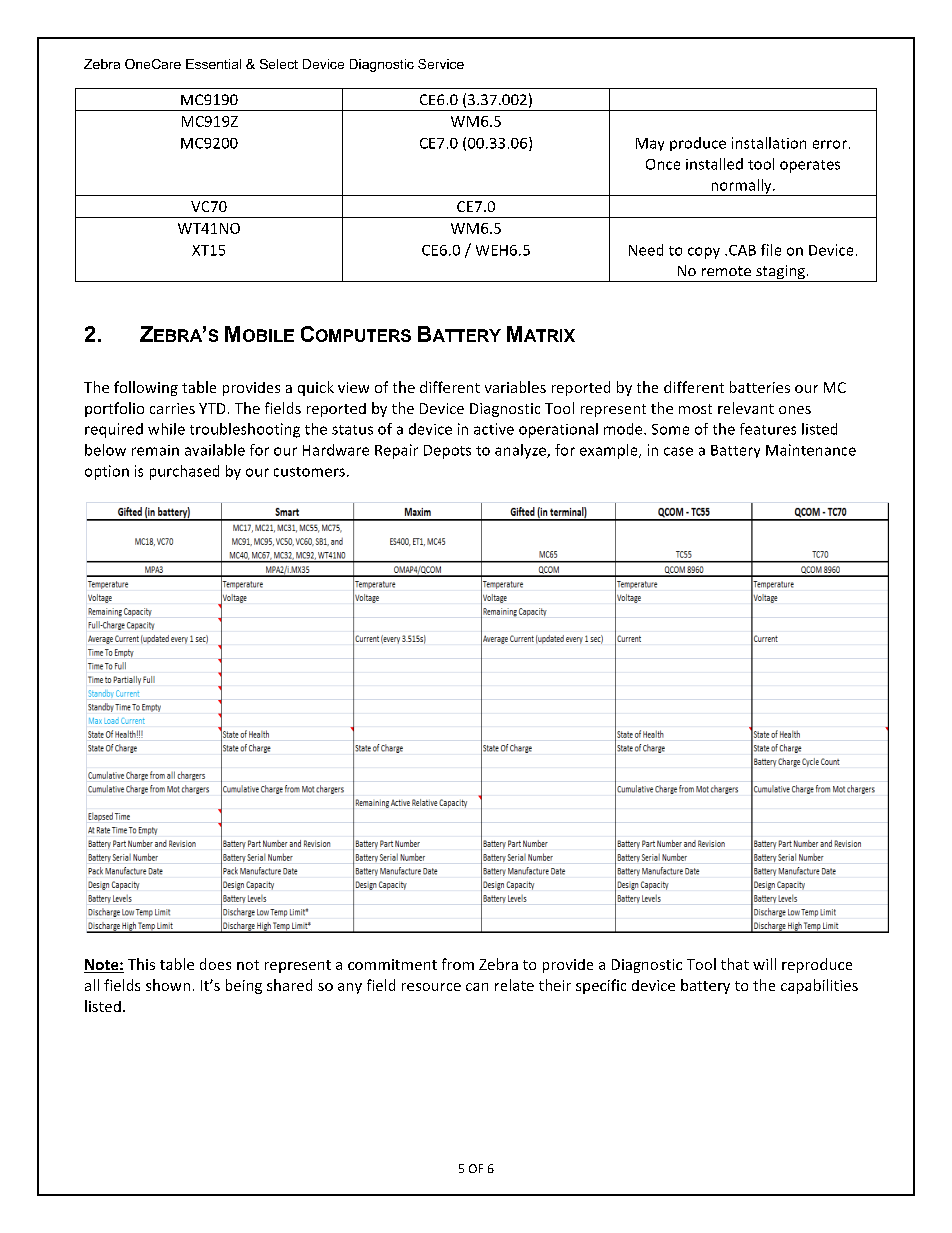 The image size is (952, 1233). Describe the element at coordinates (515, 387) in the image. I see `variables` at that location.
